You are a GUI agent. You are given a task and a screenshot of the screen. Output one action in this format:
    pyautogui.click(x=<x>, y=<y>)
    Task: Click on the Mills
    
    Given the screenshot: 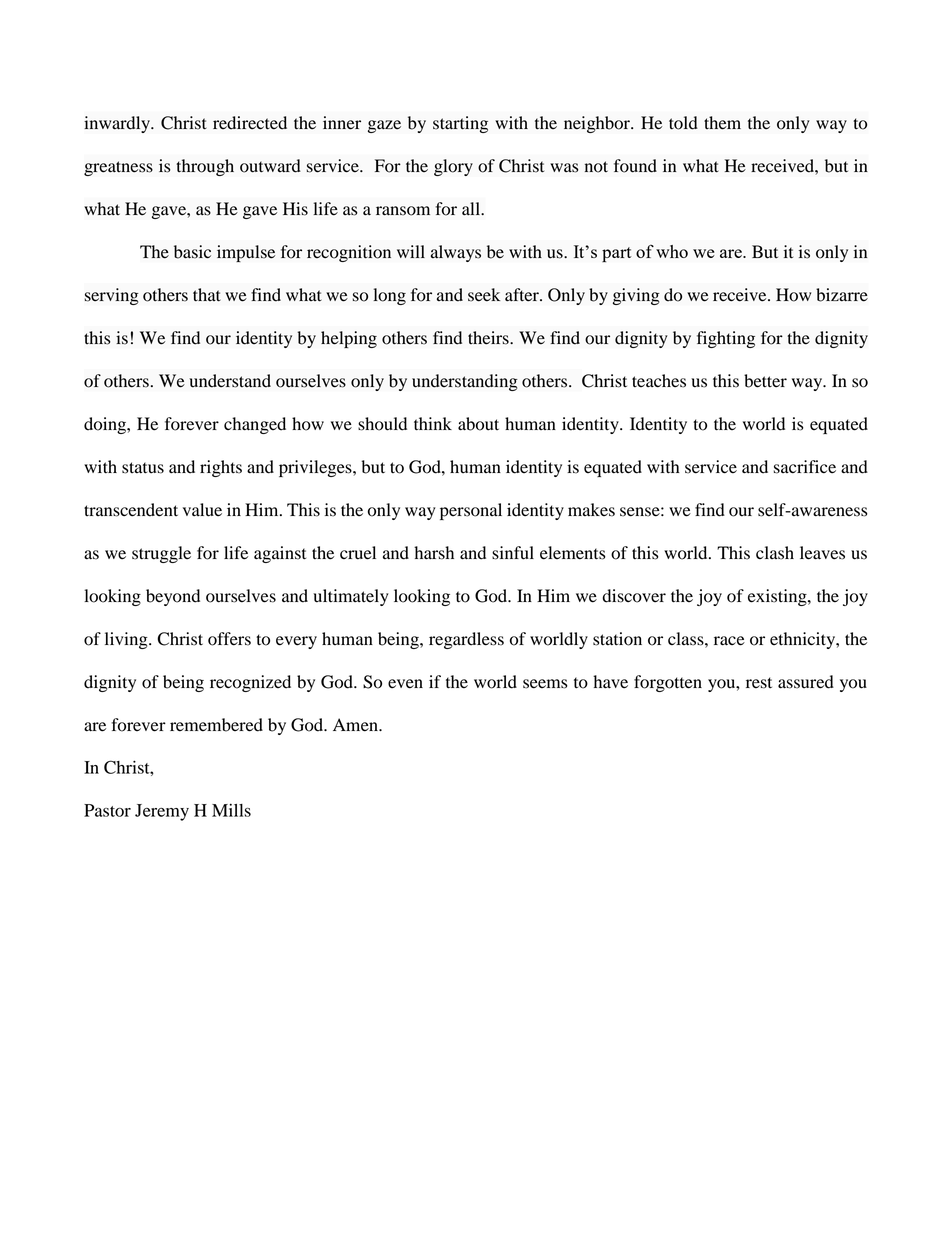 What is the action you would take?
    pyautogui.click(x=231, y=810)
